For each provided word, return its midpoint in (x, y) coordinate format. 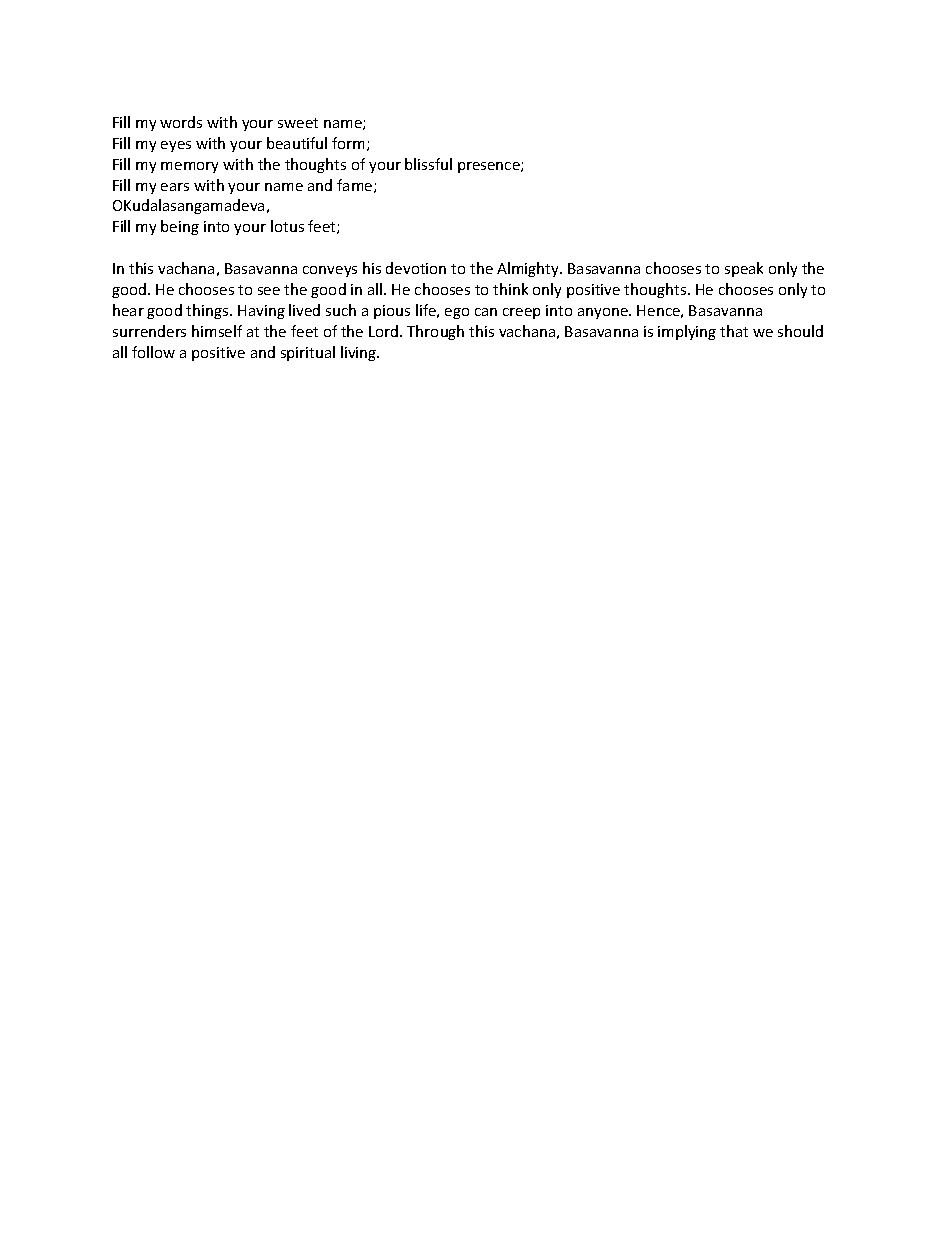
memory (189, 167)
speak (744, 269)
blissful (428, 164)
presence (490, 167)
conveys (330, 271)
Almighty (529, 269)
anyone (604, 313)
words (181, 122)
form (350, 144)
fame (356, 186)
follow (153, 352)
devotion (416, 268)
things (208, 311)
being (180, 227)
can (486, 312)
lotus (287, 226)
